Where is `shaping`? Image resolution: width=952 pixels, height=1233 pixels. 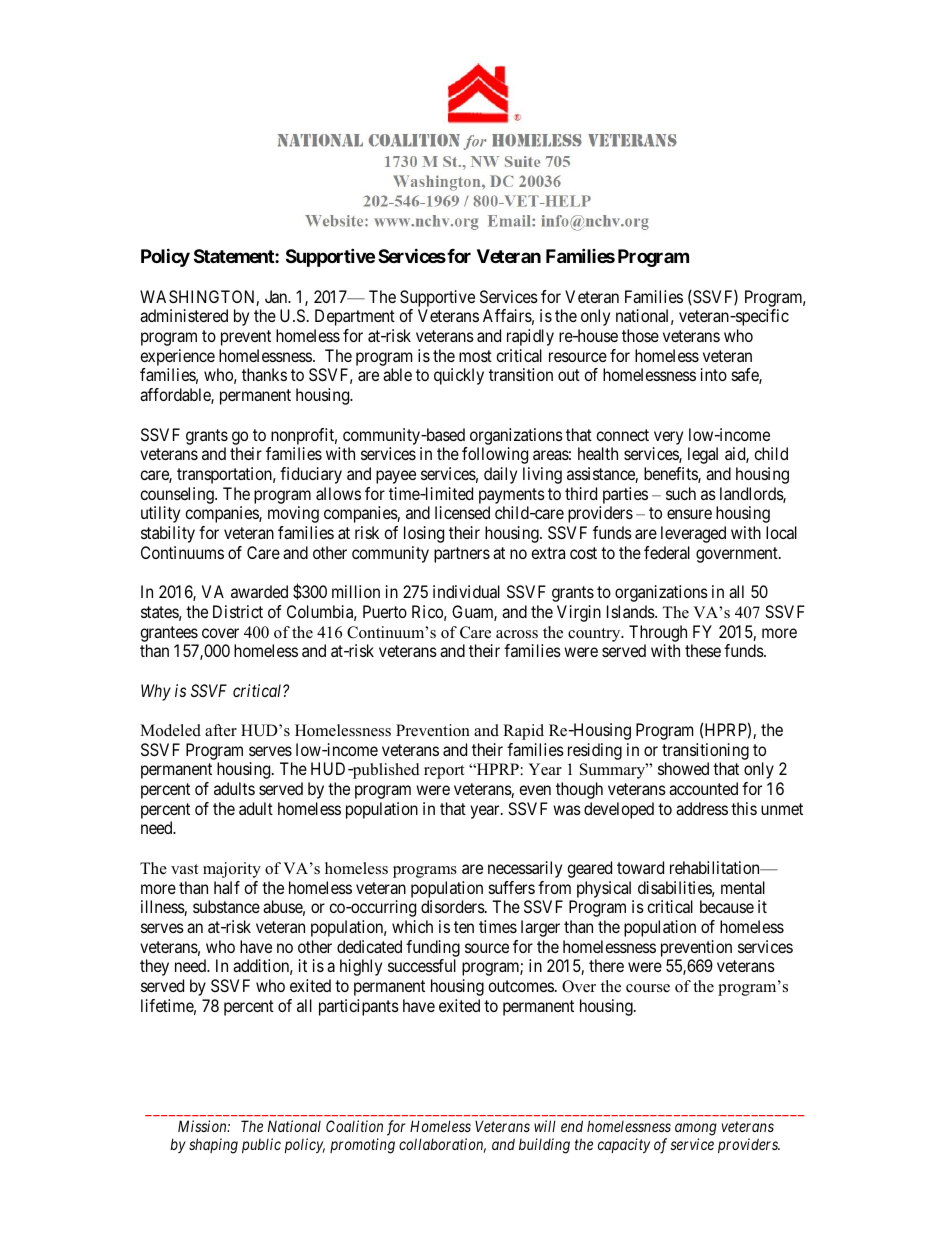 shaping is located at coordinates (213, 1146).
